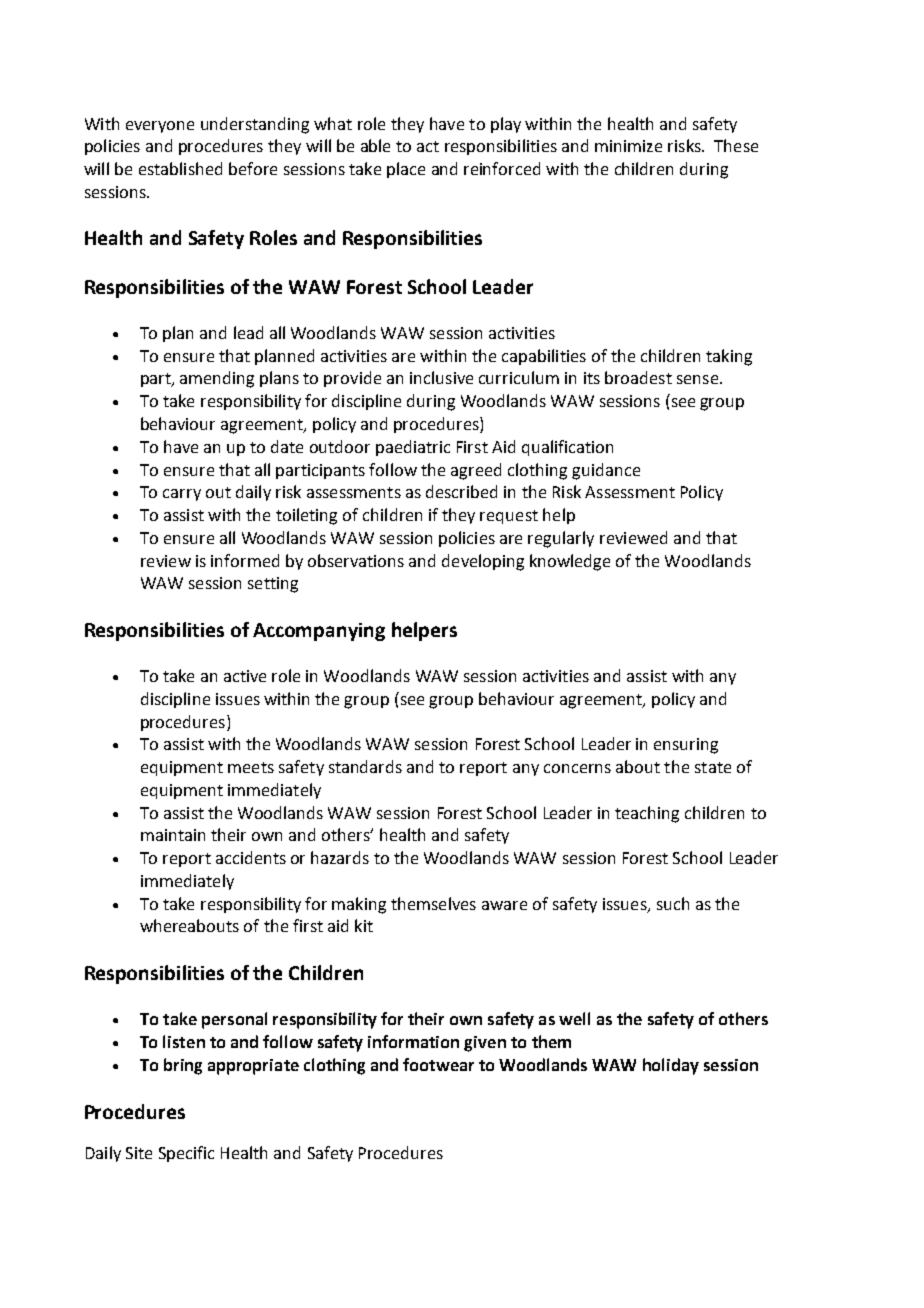  I want to click on guidance, so click(606, 471).
